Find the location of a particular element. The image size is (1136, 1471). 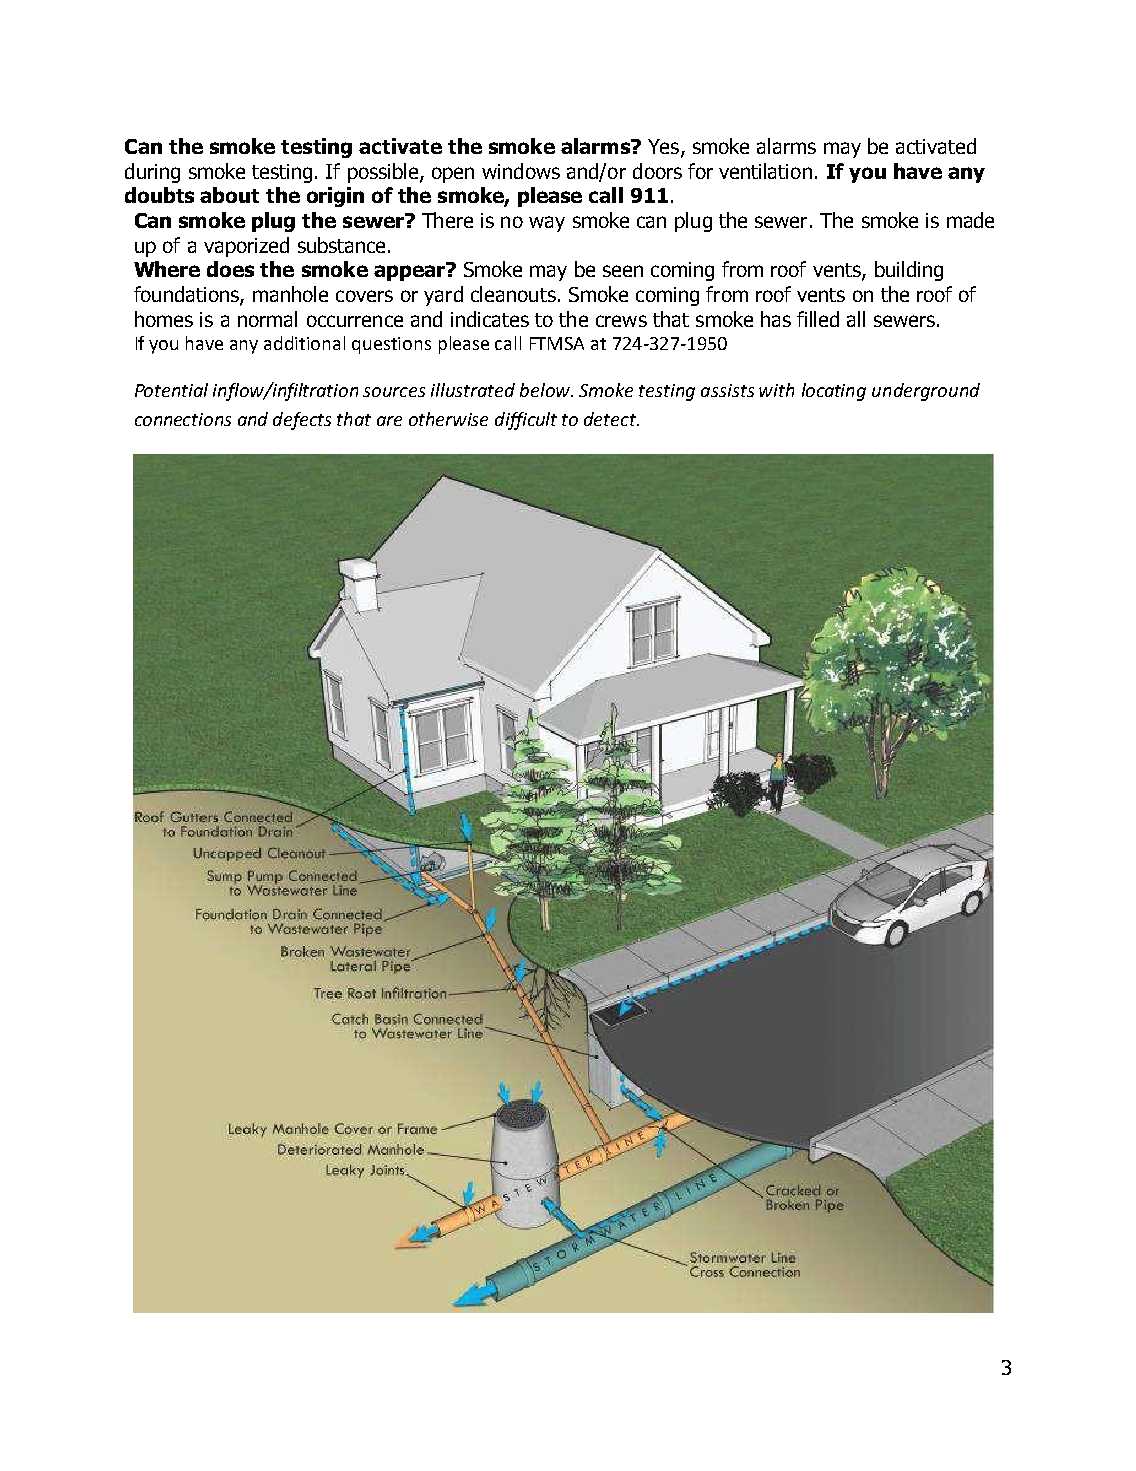

normal is located at coordinates (267, 319).
